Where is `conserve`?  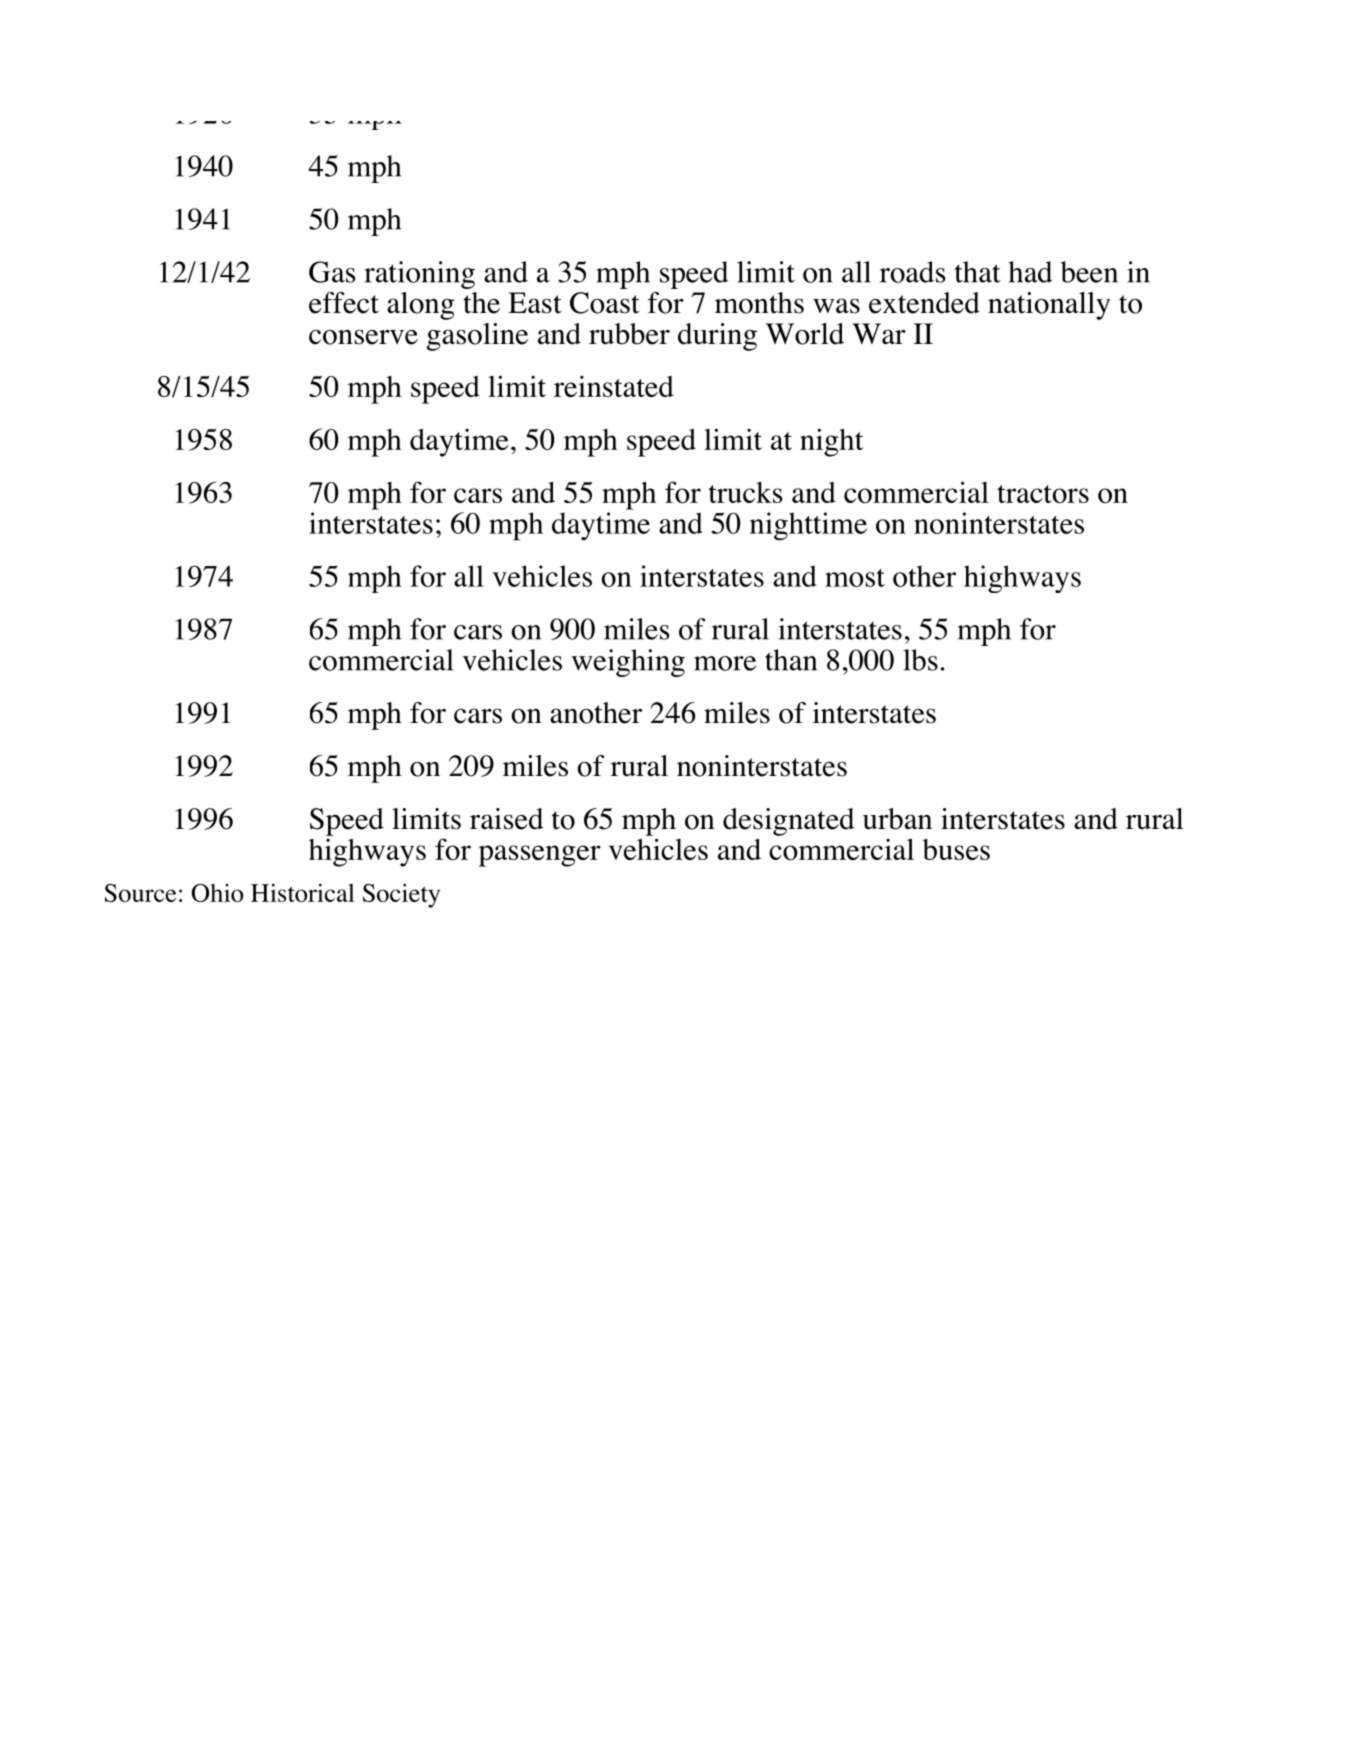
conserve is located at coordinates (363, 337).
